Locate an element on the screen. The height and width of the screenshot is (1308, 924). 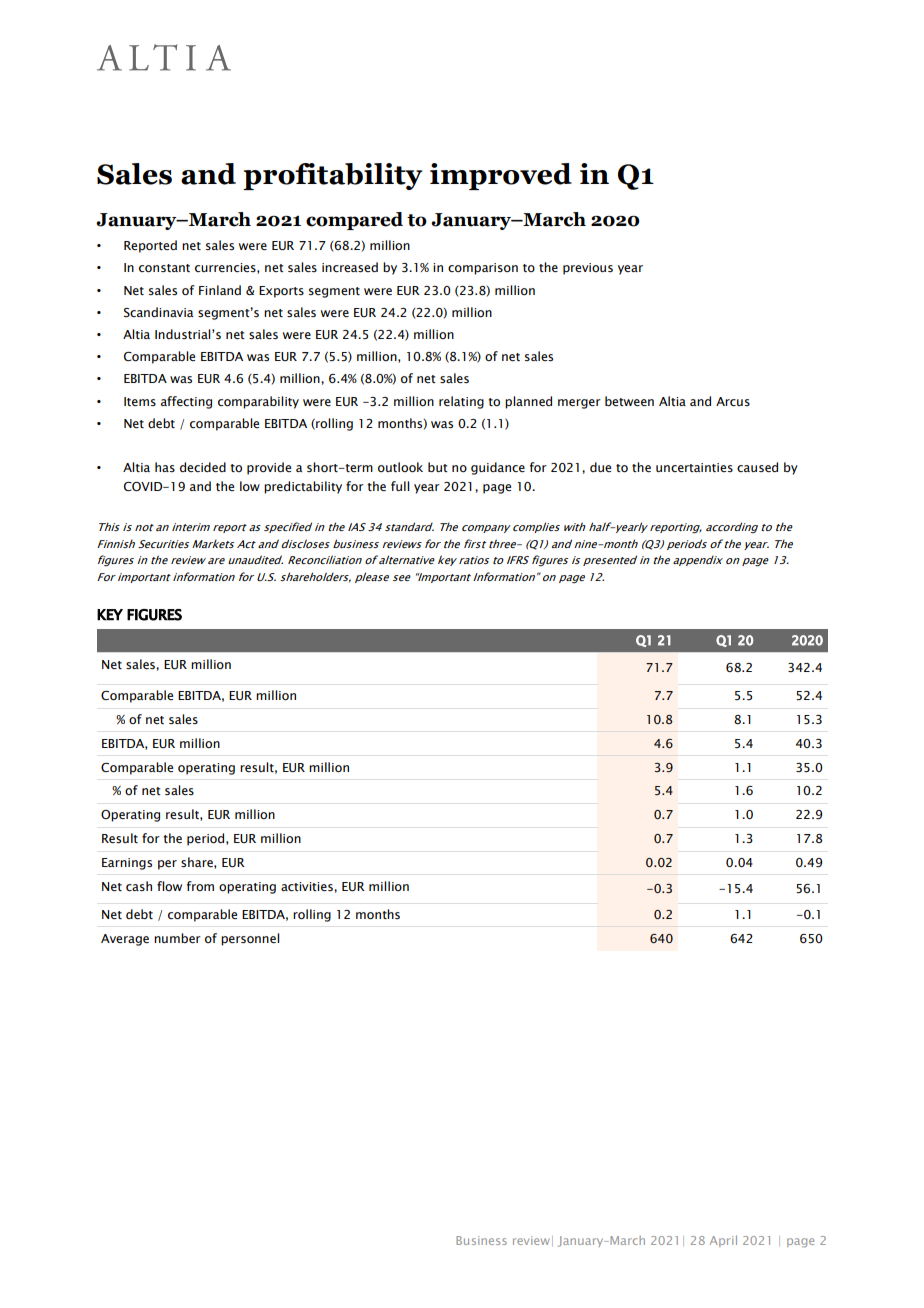
activities is located at coordinates (308, 886).
